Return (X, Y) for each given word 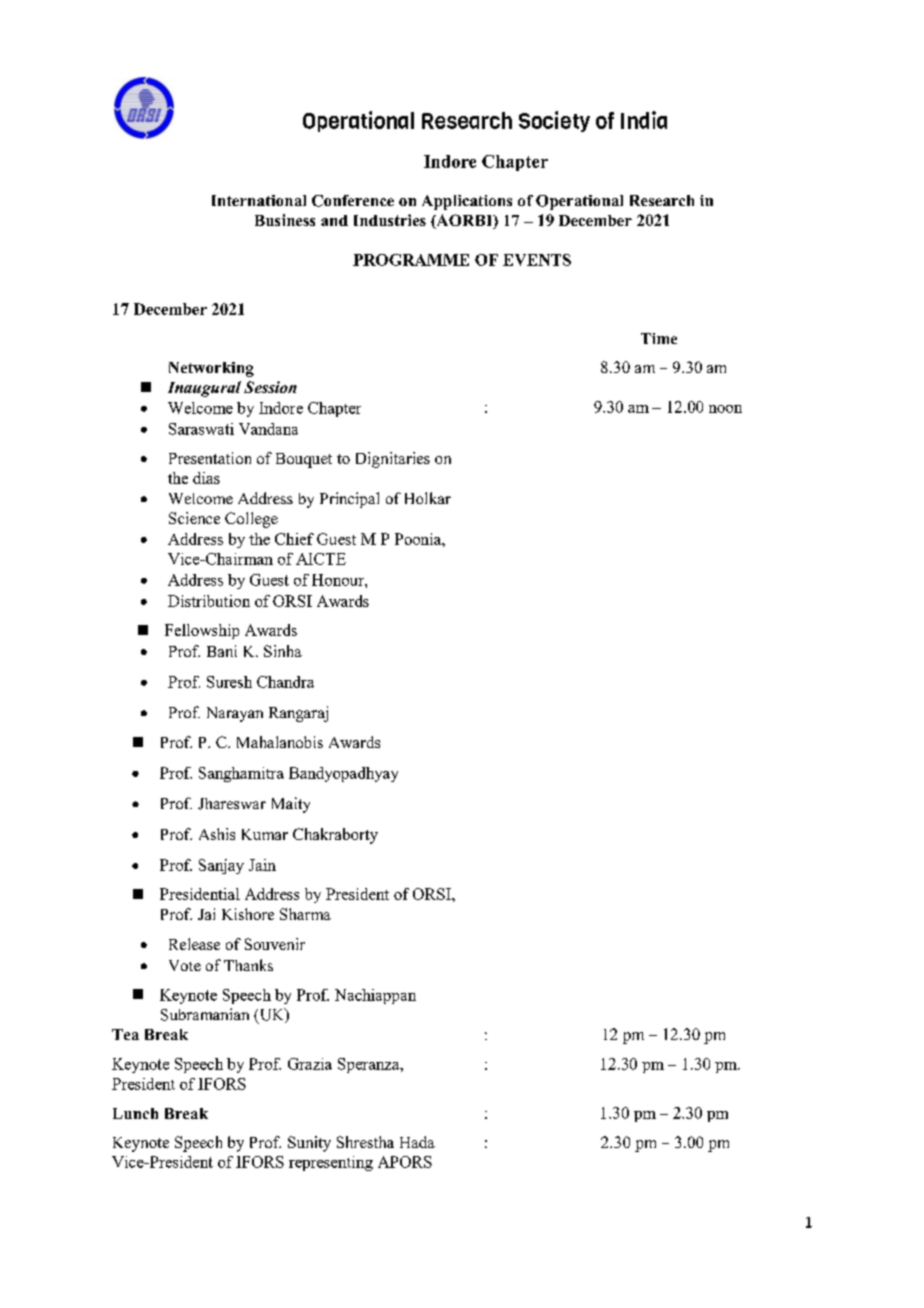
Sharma (305, 914)
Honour (339, 580)
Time (659, 338)
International (259, 200)
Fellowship (202, 631)
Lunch (135, 1113)
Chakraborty (335, 836)
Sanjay (221, 866)
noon (725, 409)
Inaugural (204, 389)
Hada (417, 1142)
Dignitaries (393, 460)
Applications (467, 202)
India (644, 120)
